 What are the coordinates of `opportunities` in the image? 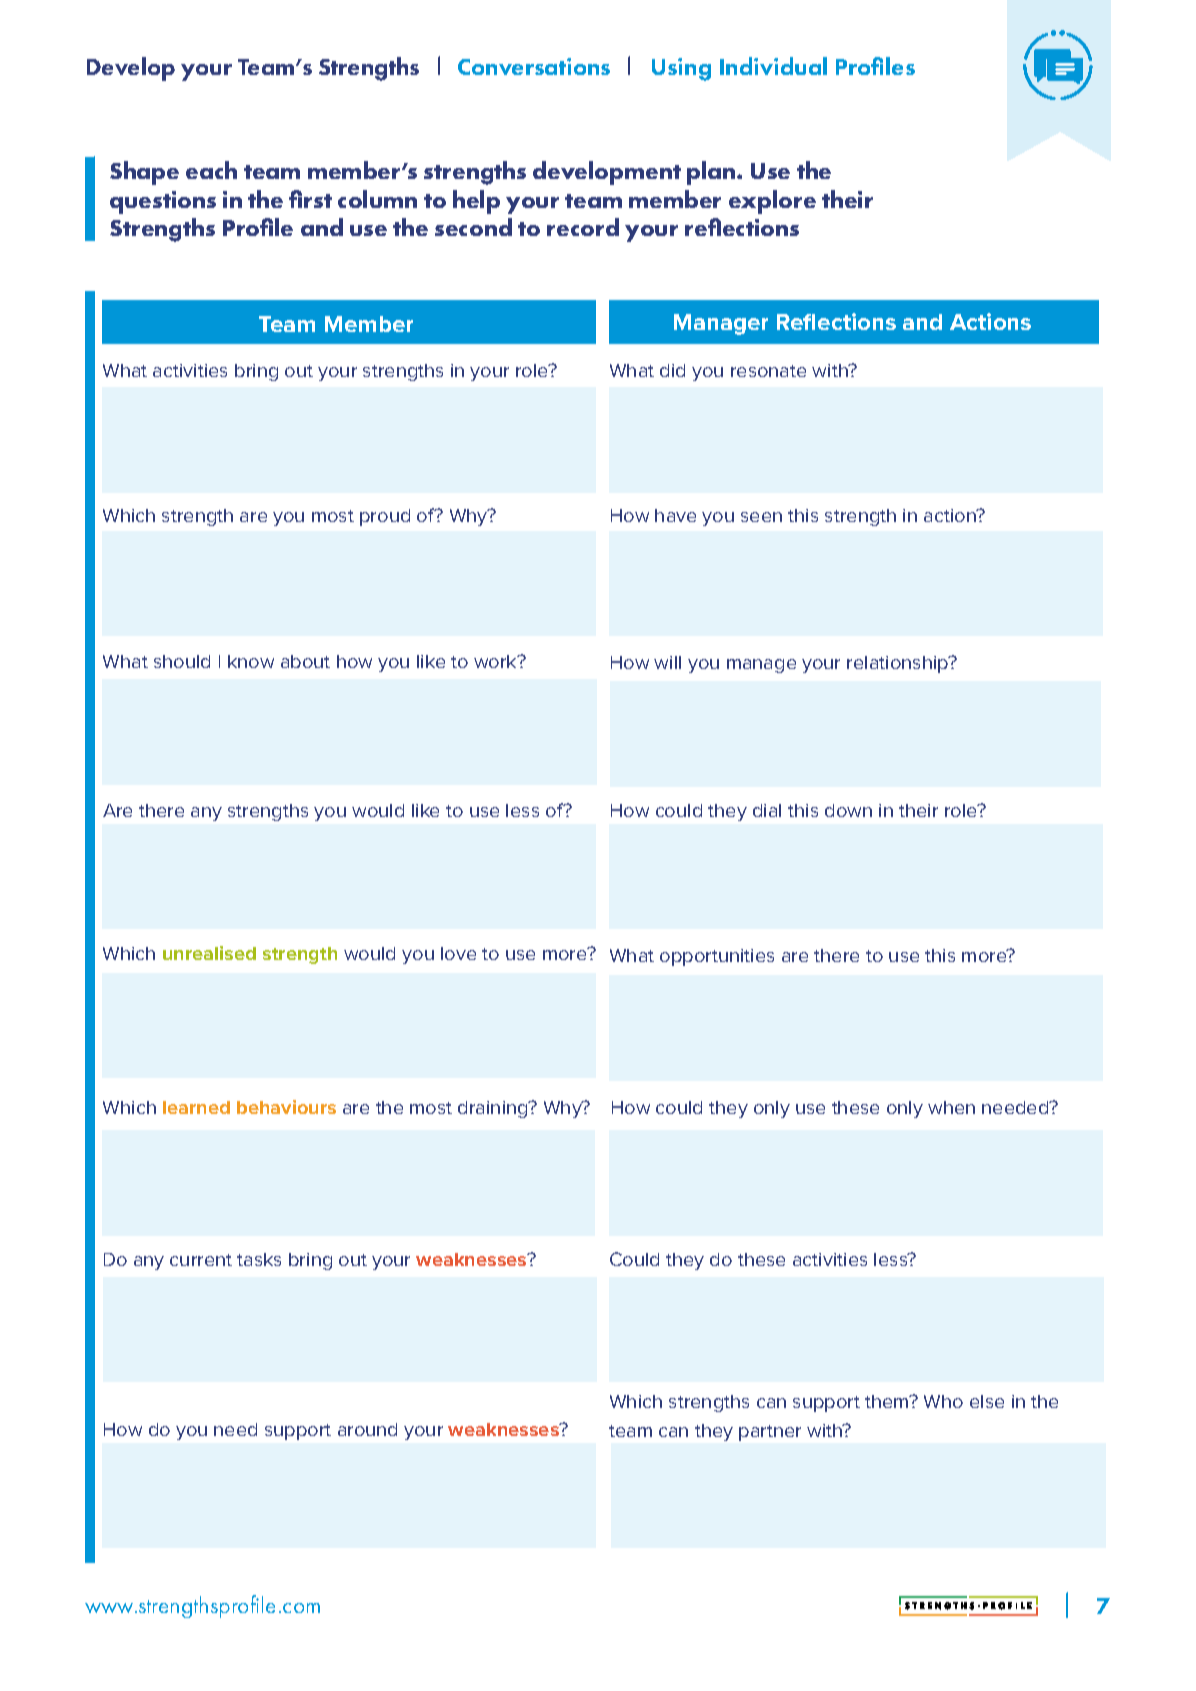 It's located at (717, 957).
